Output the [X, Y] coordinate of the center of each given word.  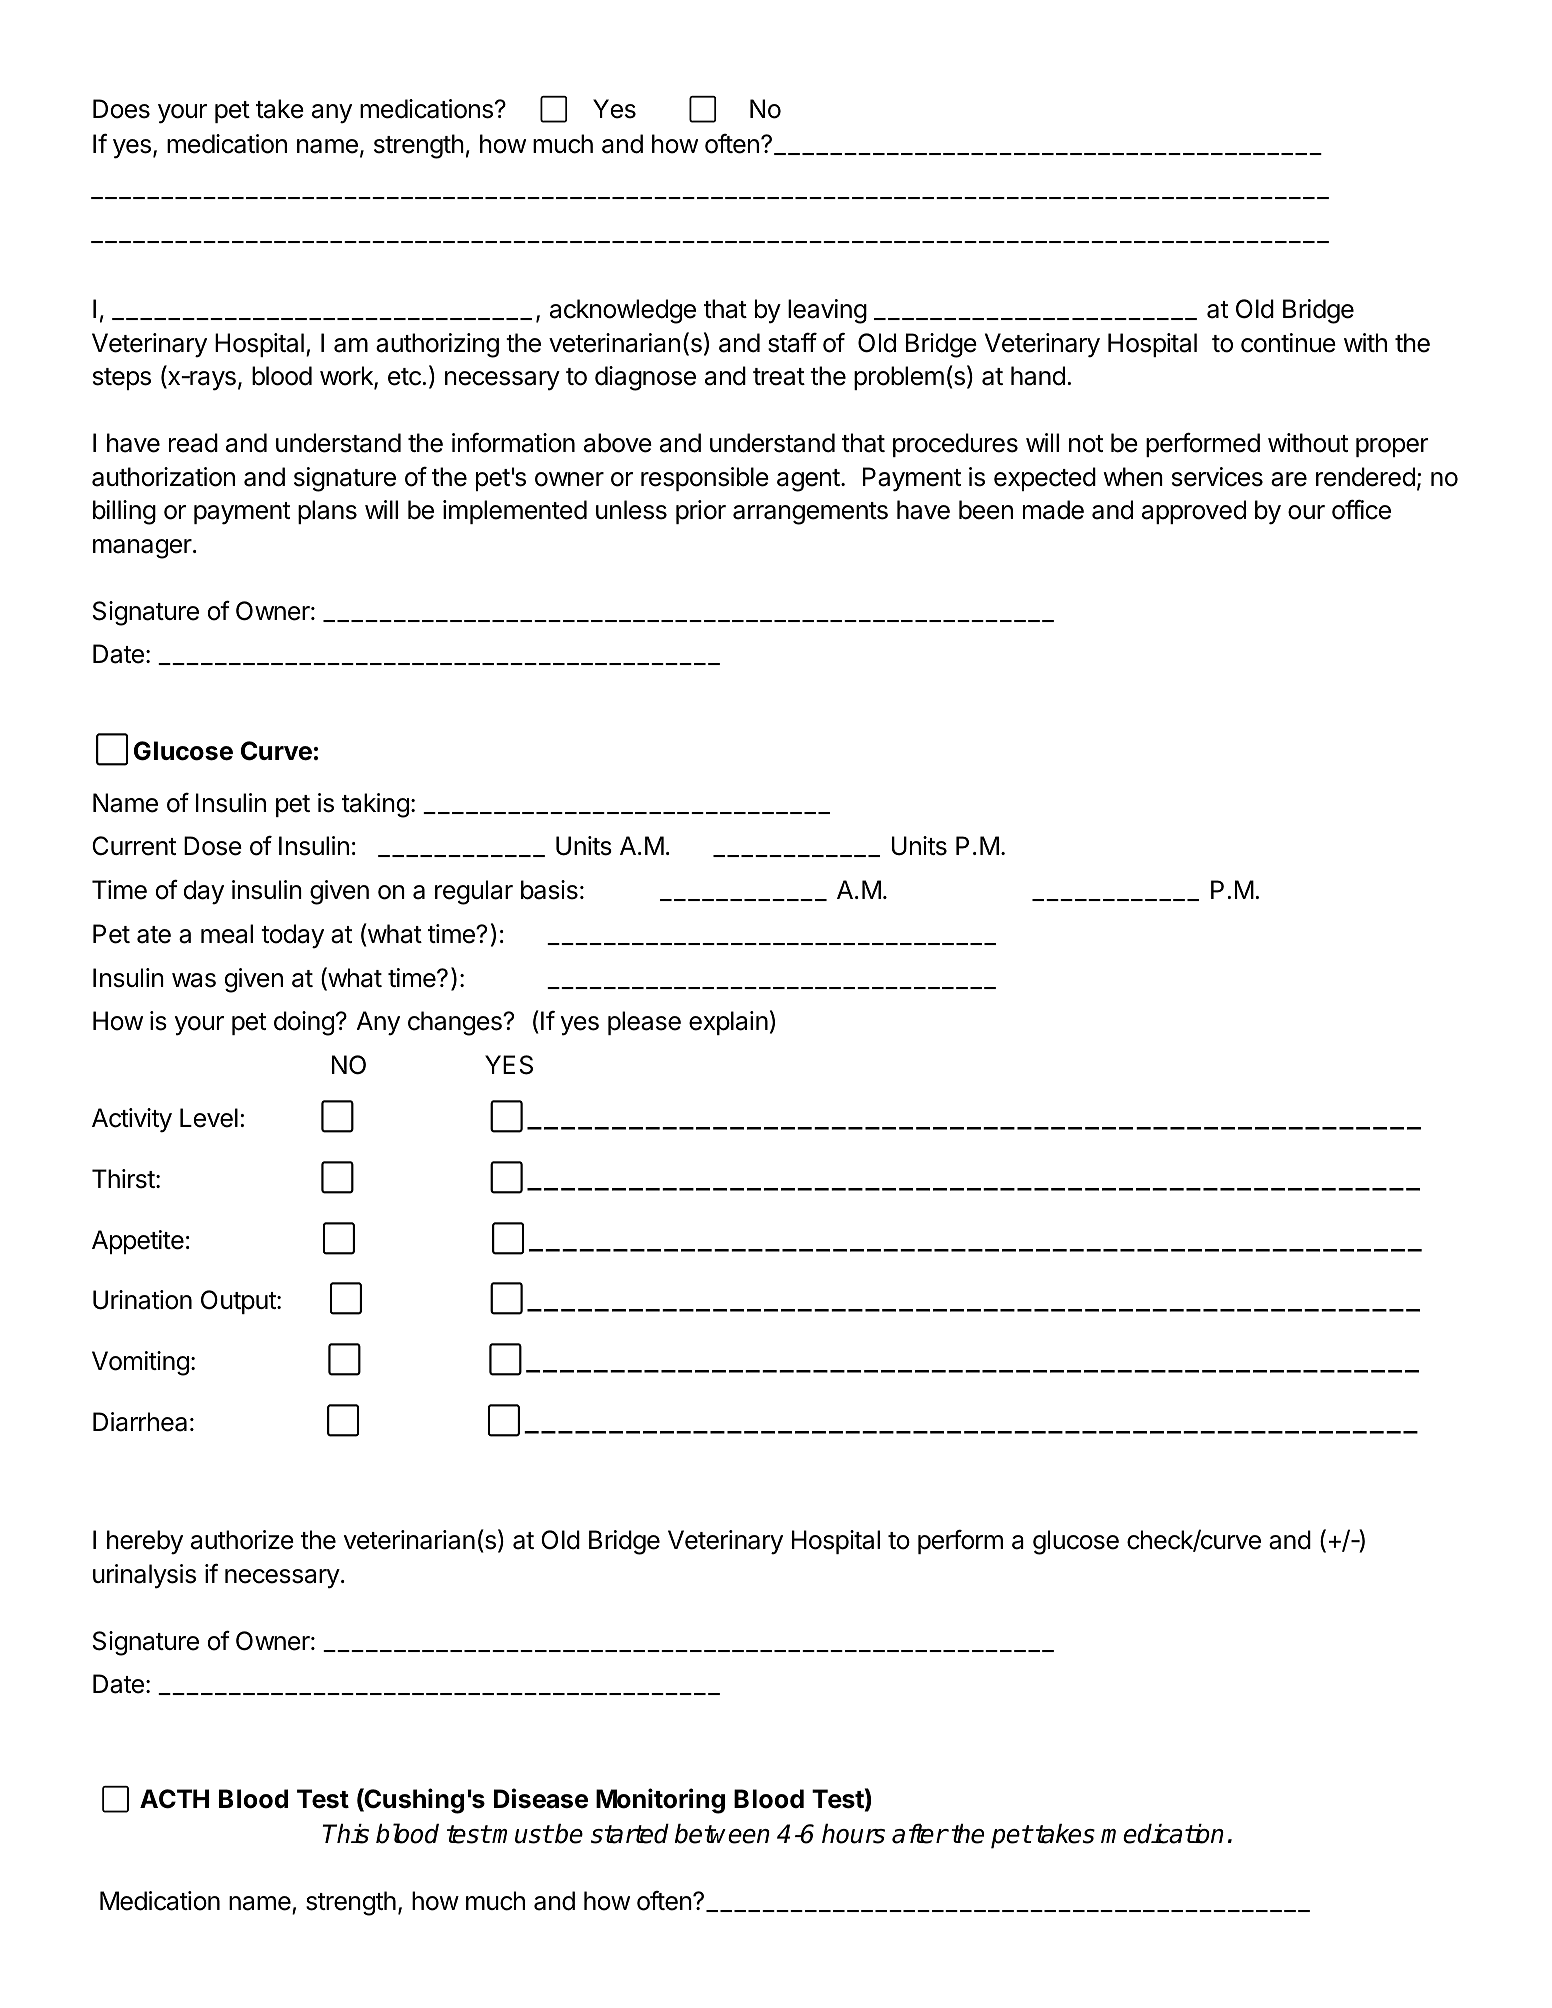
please [644, 1023]
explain [728, 1023]
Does [121, 109]
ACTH [174, 1799]
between [722, 1834]
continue [1288, 343]
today [292, 936]
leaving [827, 311]
